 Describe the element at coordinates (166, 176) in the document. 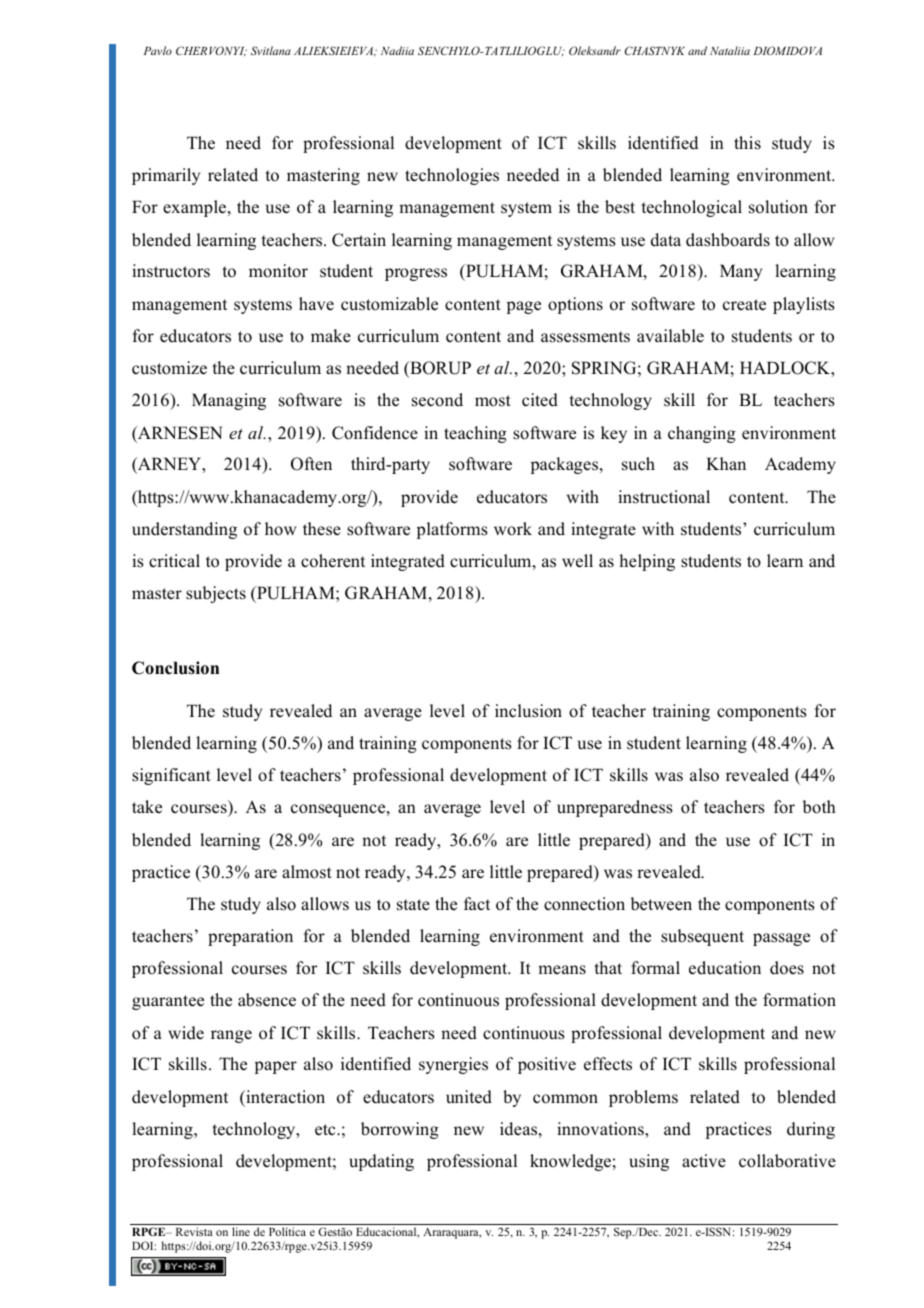

I see `primarily` at that location.
